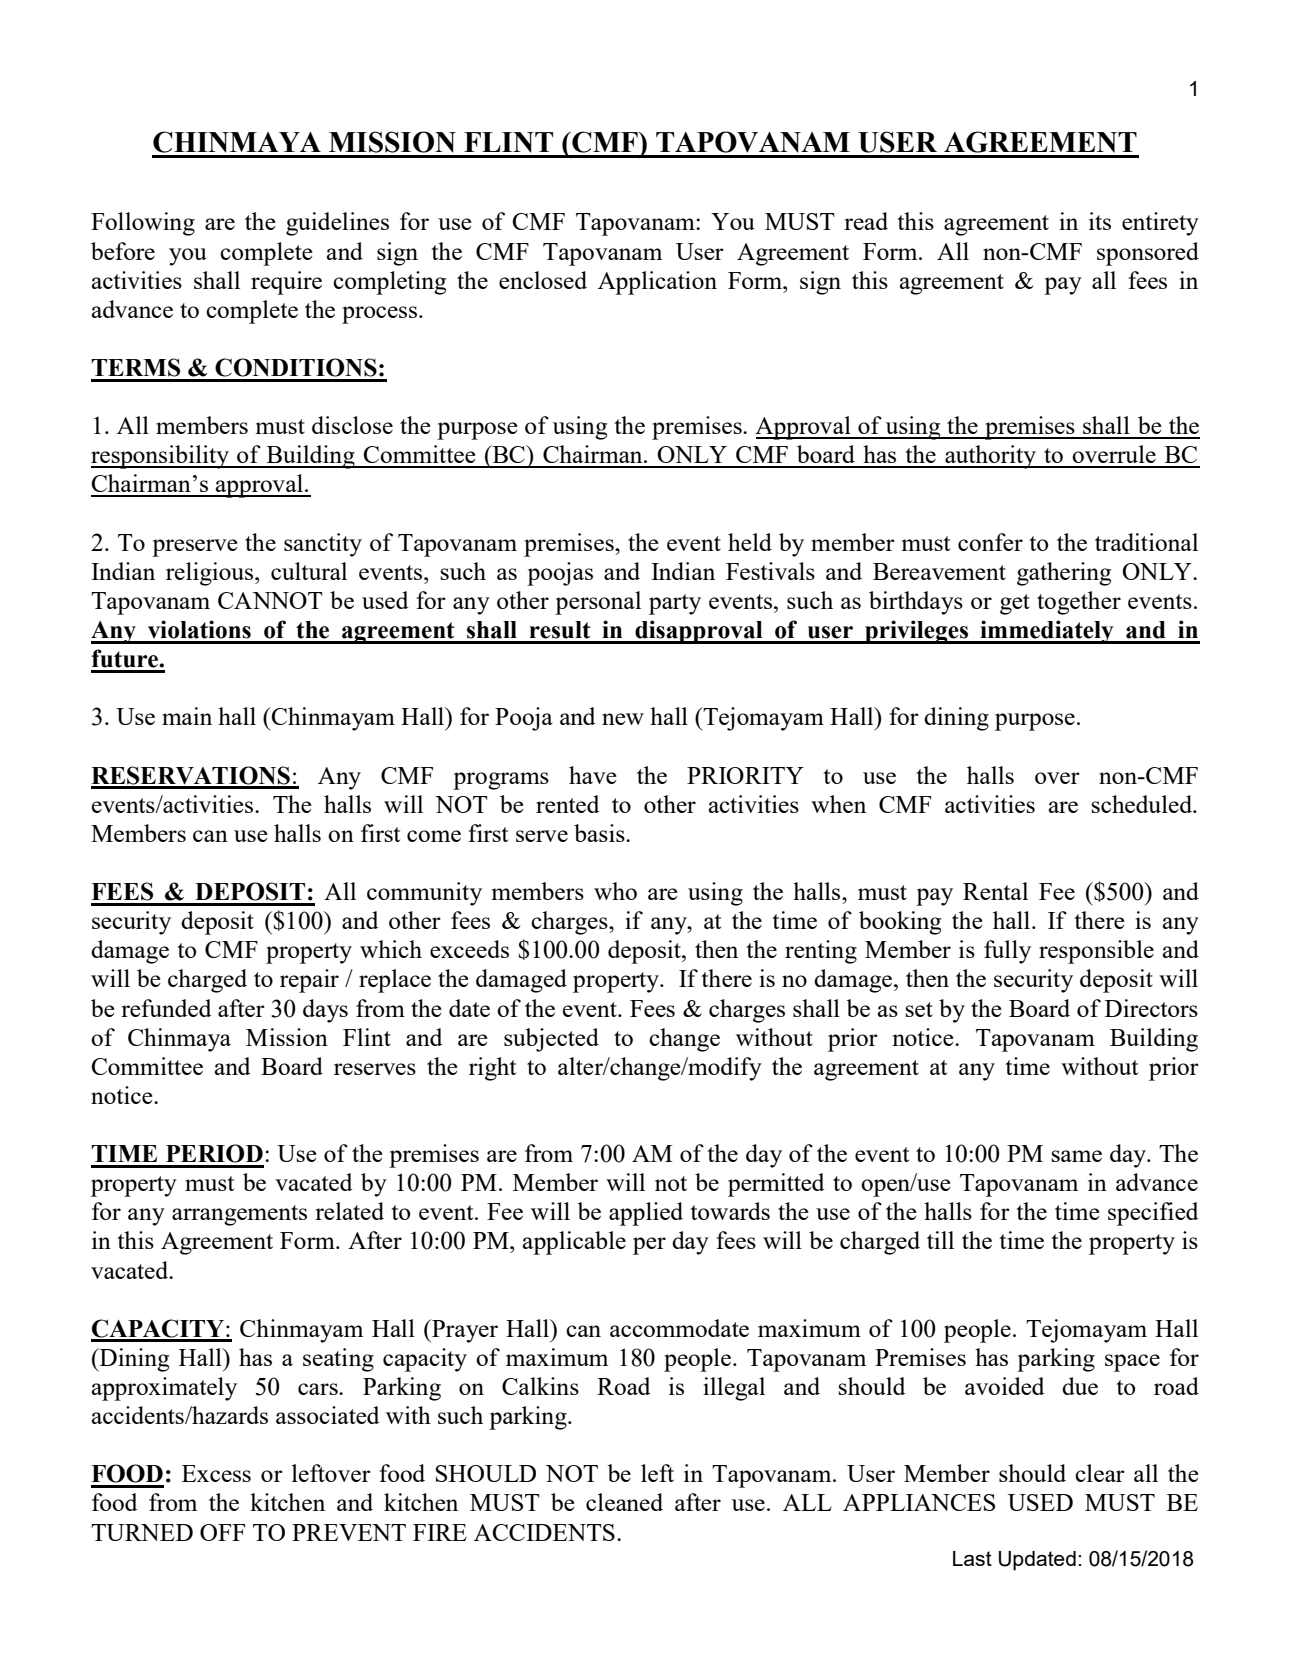  Describe the element at coordinates (657, 283) in the image. I see `Application` at that location.
